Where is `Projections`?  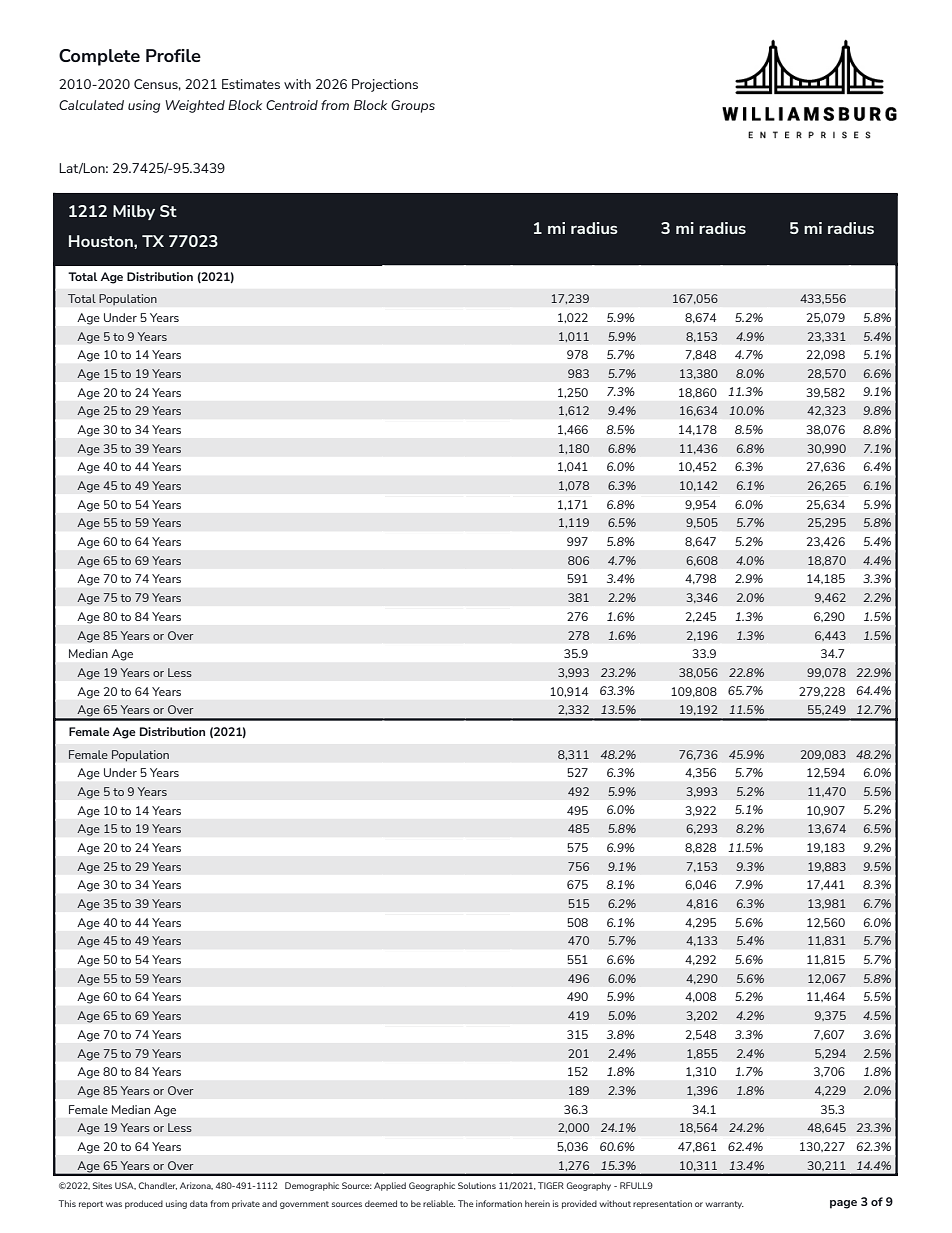 Projections is located at coordinates (385, 85).
